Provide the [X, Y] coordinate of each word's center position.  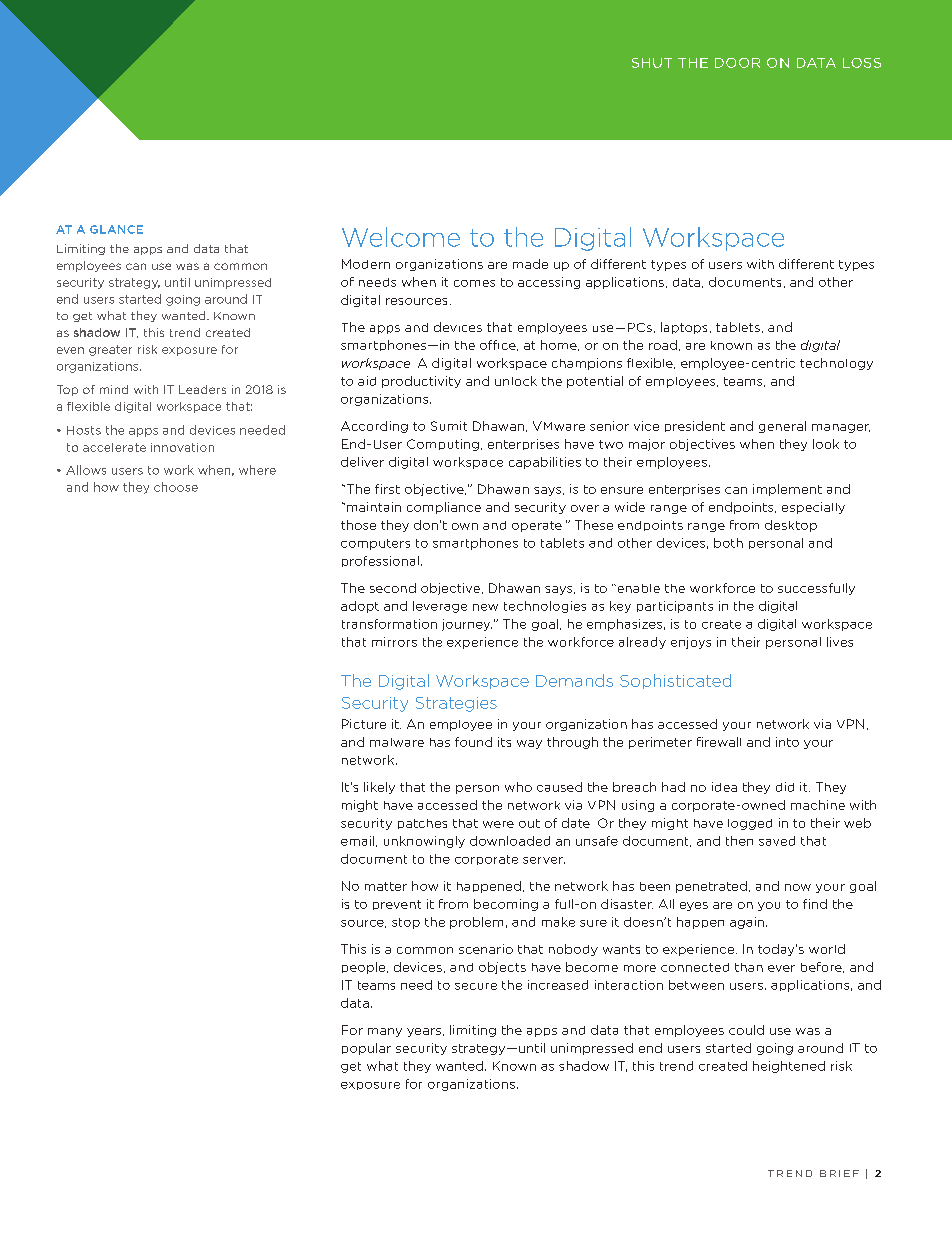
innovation [182, 447]
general [782, 427]
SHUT [652, 63]
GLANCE [116, 229]
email [357, 841]
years [424, 1032]
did [785, 787]
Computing [443, 445]
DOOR [737, 63]
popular [366, 1049]
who [518, 787]
